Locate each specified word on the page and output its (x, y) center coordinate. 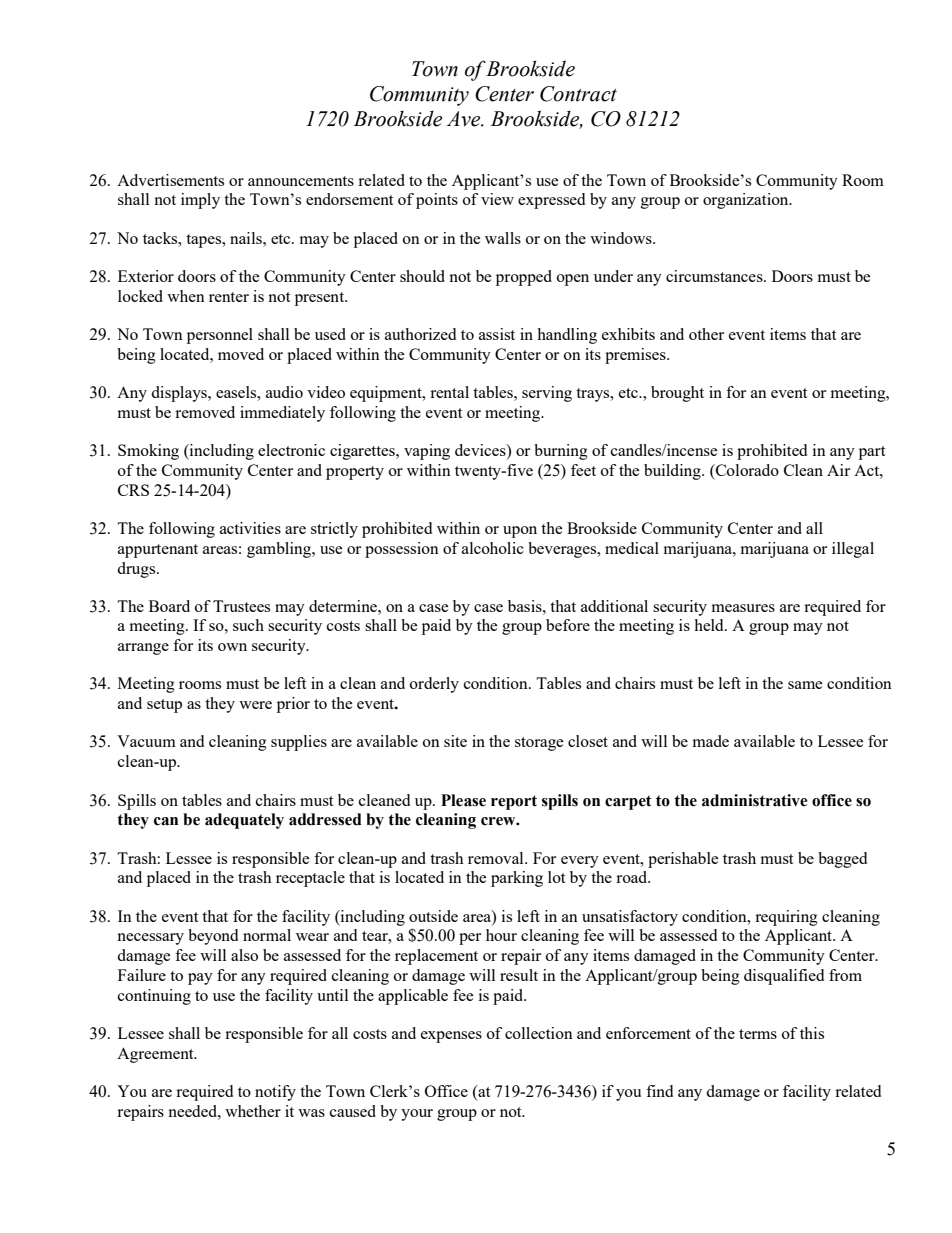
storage (539, 744)
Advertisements (170, 180)
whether (253, 1111)
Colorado (746, 470)
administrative (755, 800)
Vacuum (146, 741)
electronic (291, 450)
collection (539, 1033)
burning (561, 452)
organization (747, 201)
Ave (465, 119)
